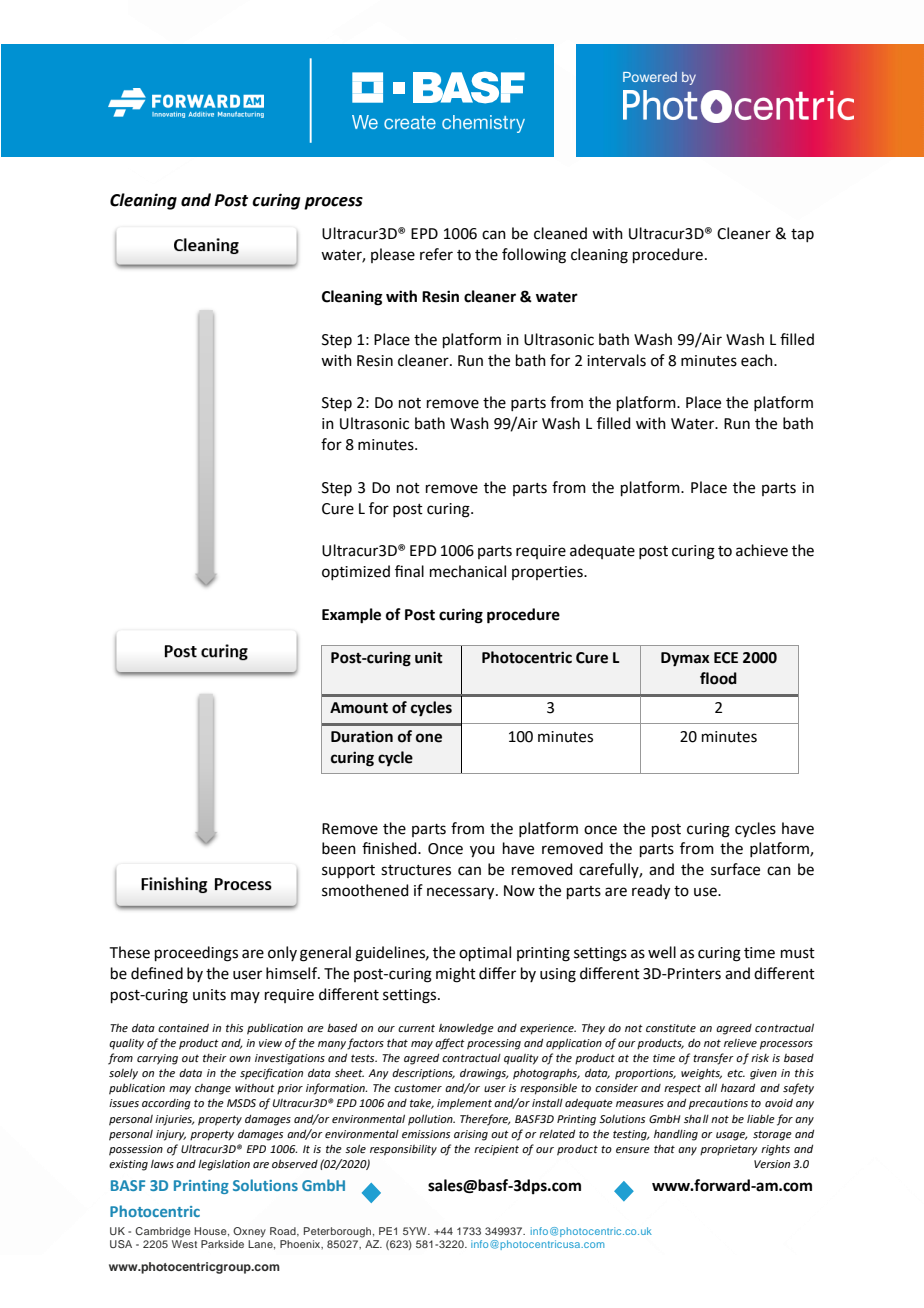  I want to click on West, so click(184, 1244).
